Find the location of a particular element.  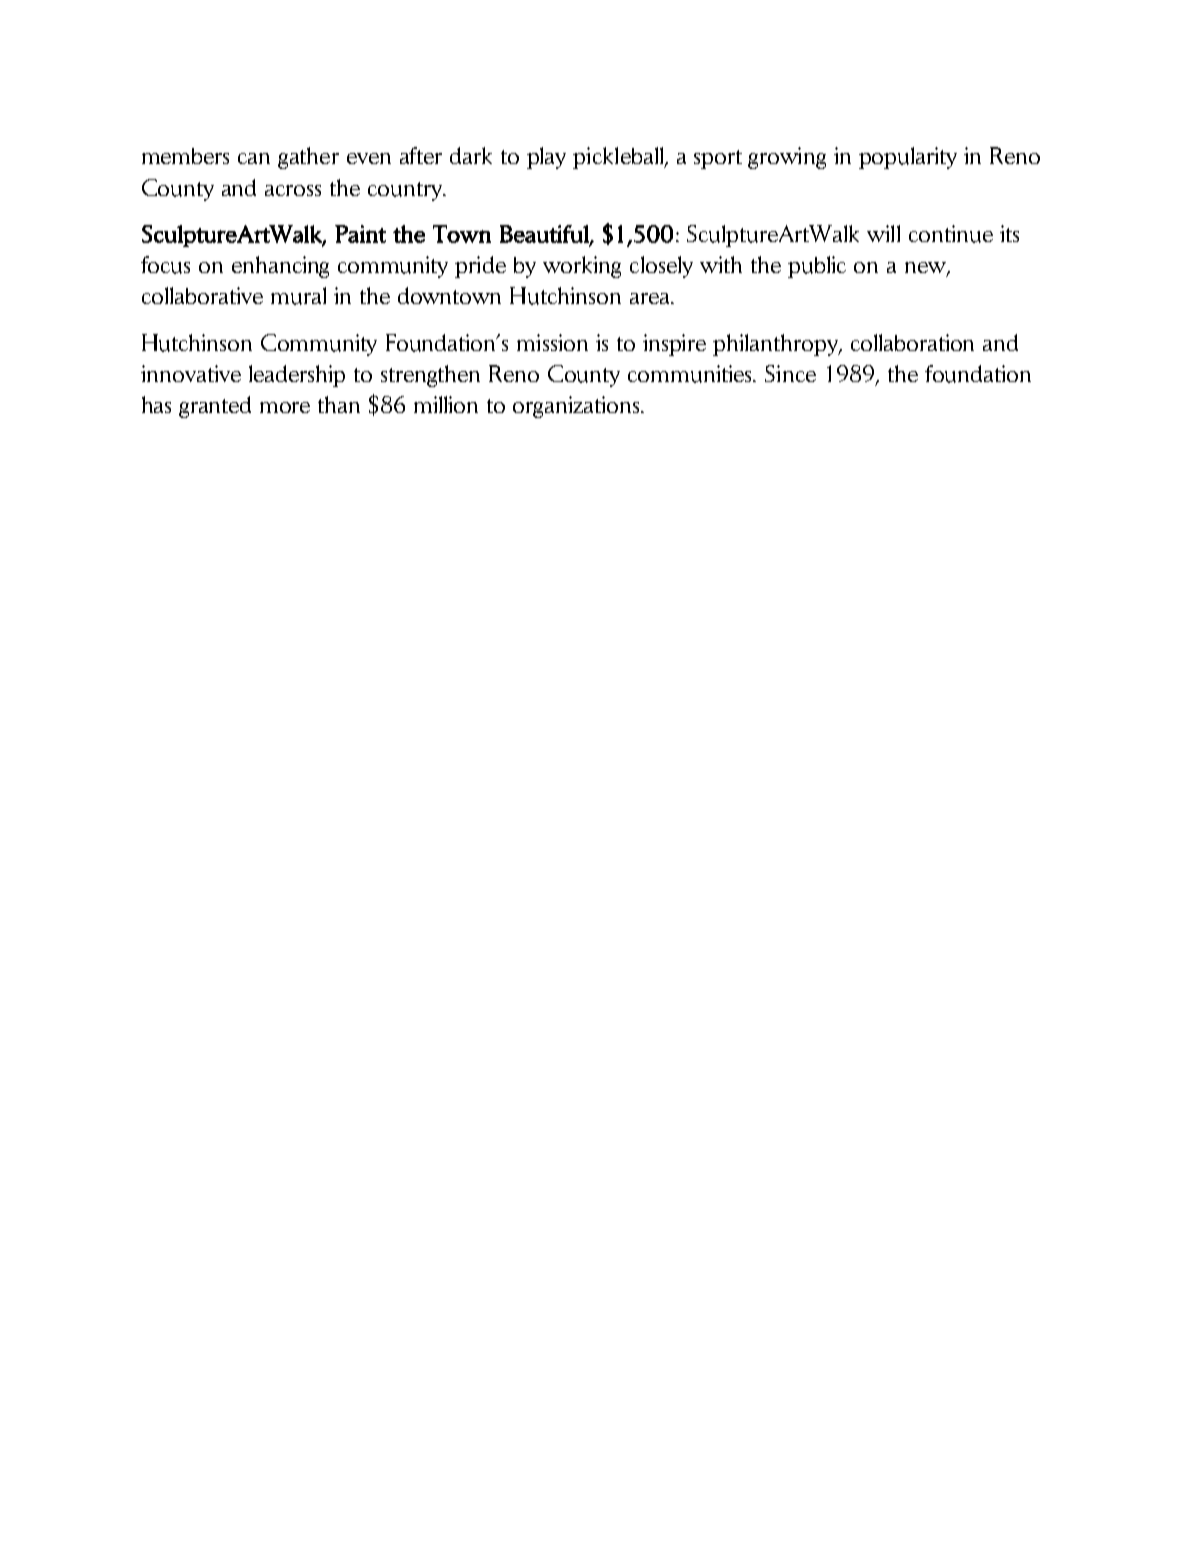

innovative is located at coordinates (191, 373).
